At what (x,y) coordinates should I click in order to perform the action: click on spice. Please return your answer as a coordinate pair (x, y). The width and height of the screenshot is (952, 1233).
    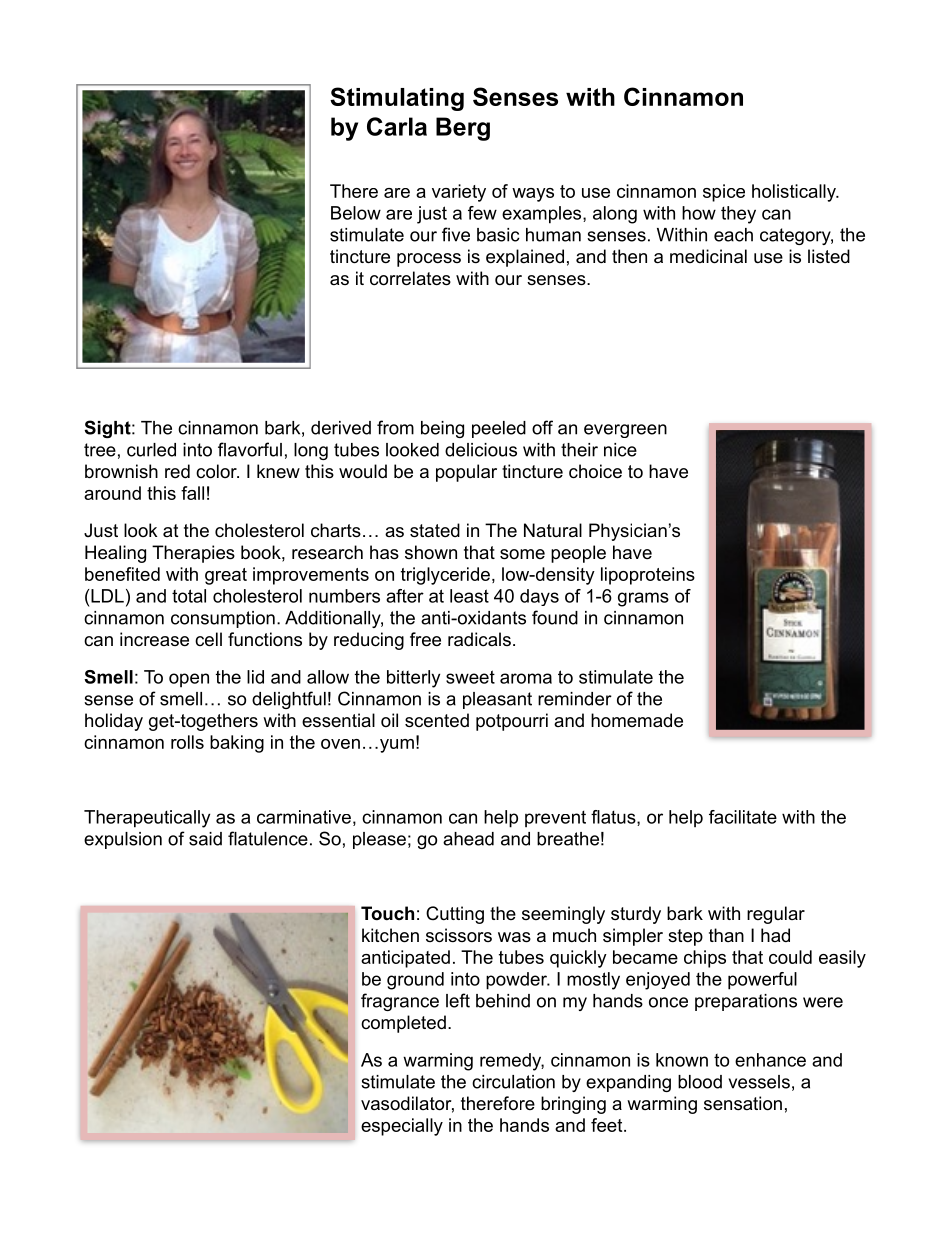
    Looking at the image, I should click on (724, 193).
